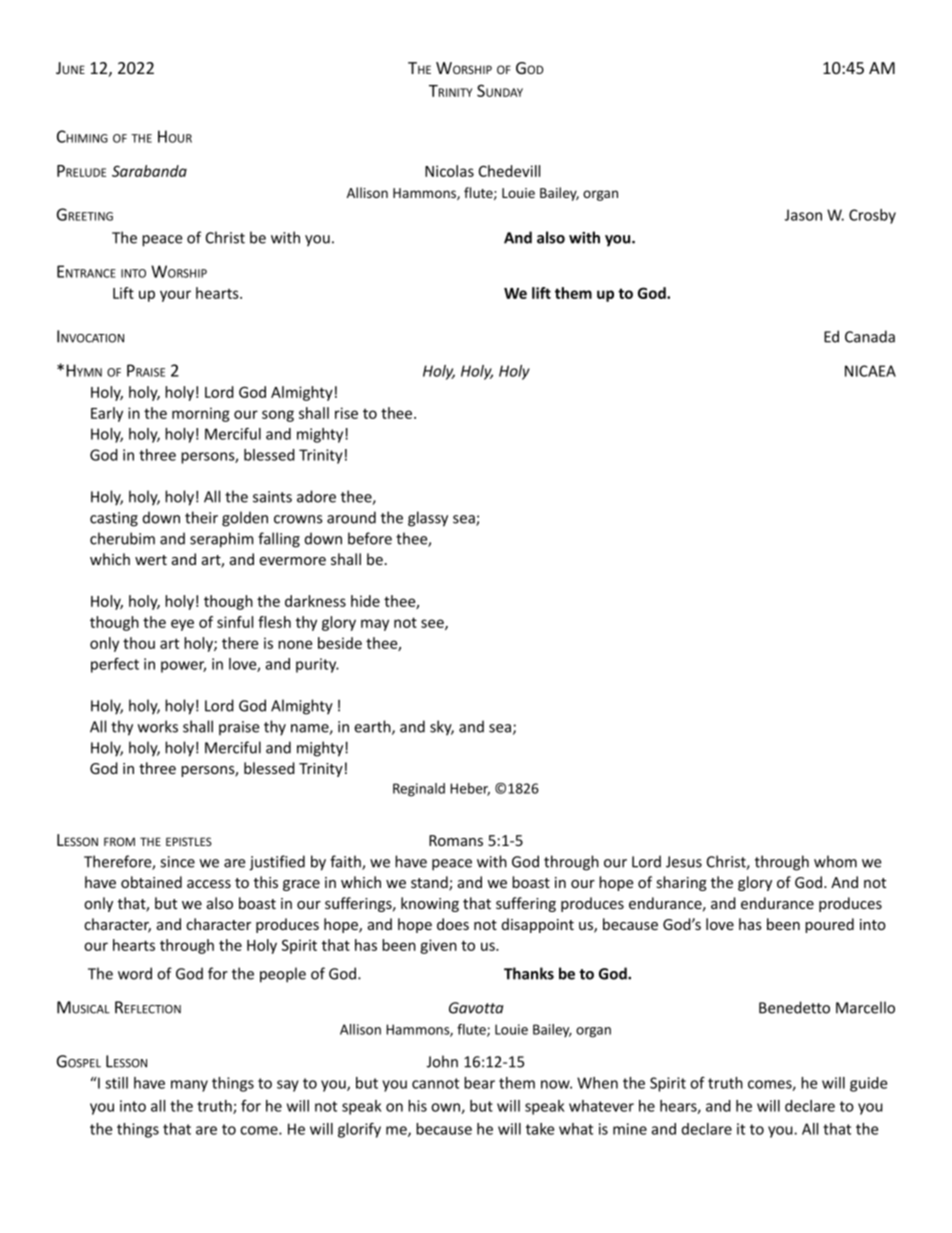 The width and height of the screenshot is (952, 1233). Describe the element at coordinates (870, 371) in the screenshot. I see `NICAEA` at that location.
